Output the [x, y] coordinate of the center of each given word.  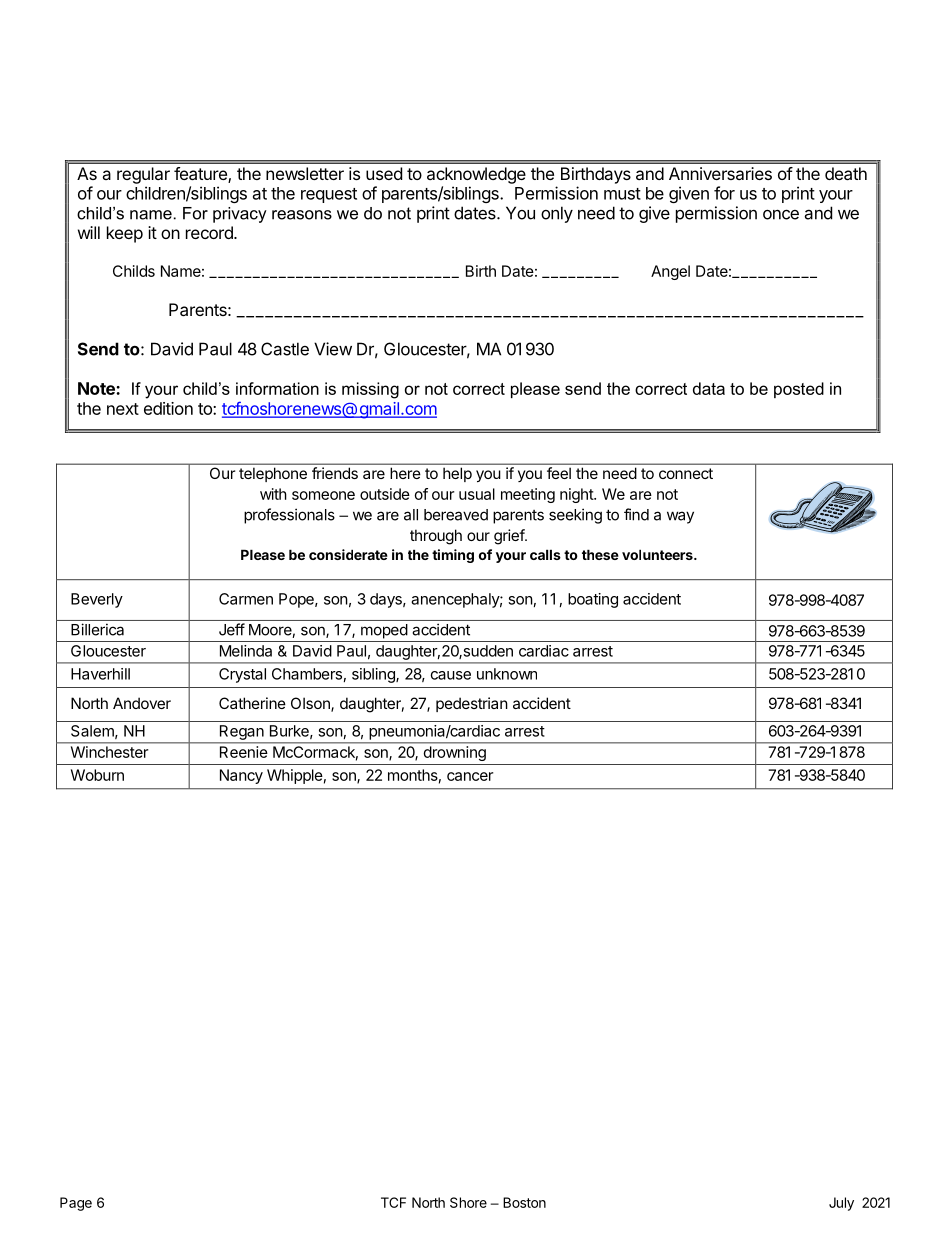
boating [593, 600]
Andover [142, 703]
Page [76, 1204]
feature [201, 175]
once [781, 214]
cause [451, 675]
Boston [524, 1202]
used [384, 173]
